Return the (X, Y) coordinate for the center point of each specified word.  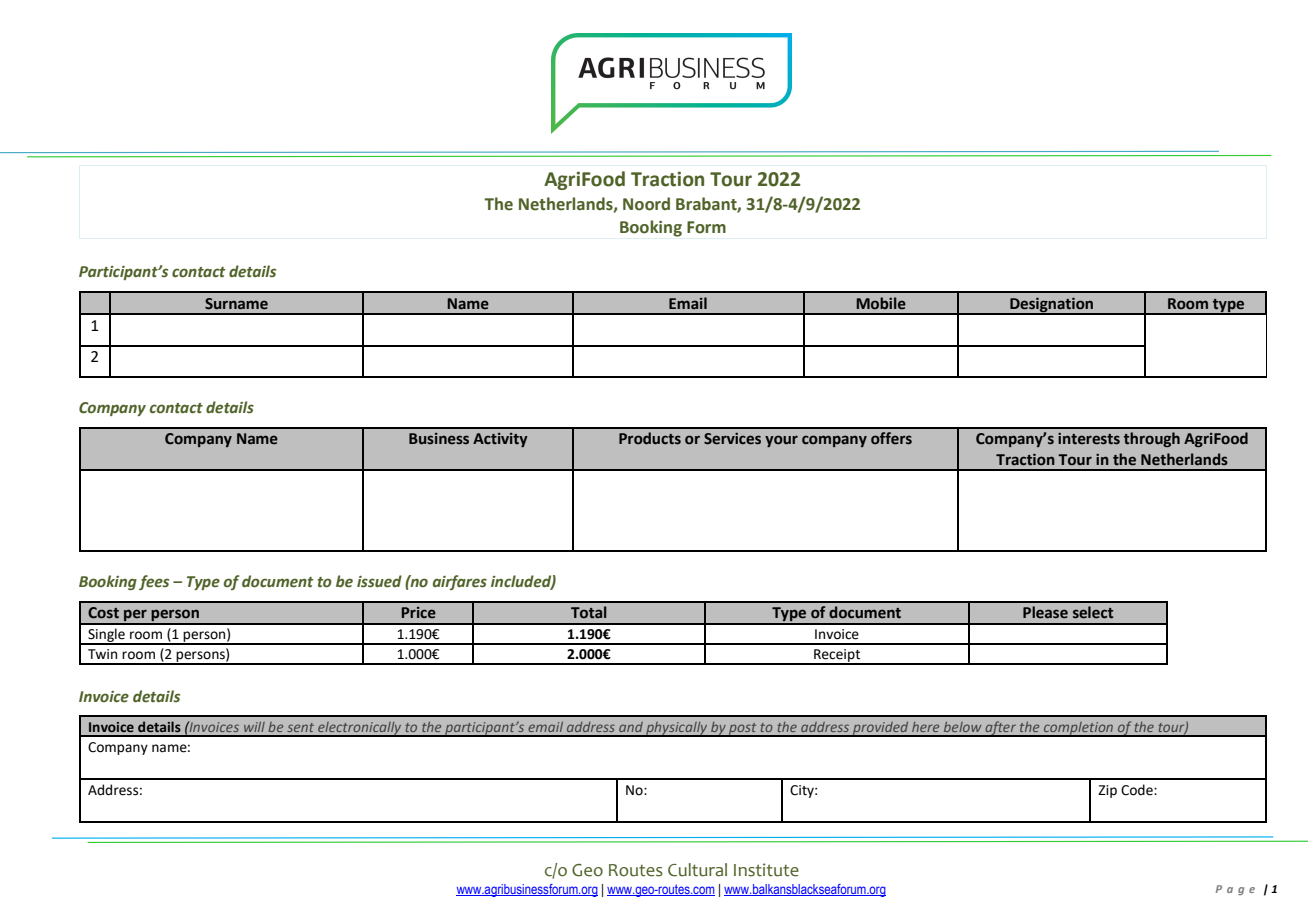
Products (650, 438)
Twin (102, 654)
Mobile (881, 303)
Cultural (697, 870)
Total (589, 612)
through (1152, 439)
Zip (1107, 791)
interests (1089, 439)
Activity (500, 440)
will (254, 727)
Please (1045, 612)
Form (706, 227)
